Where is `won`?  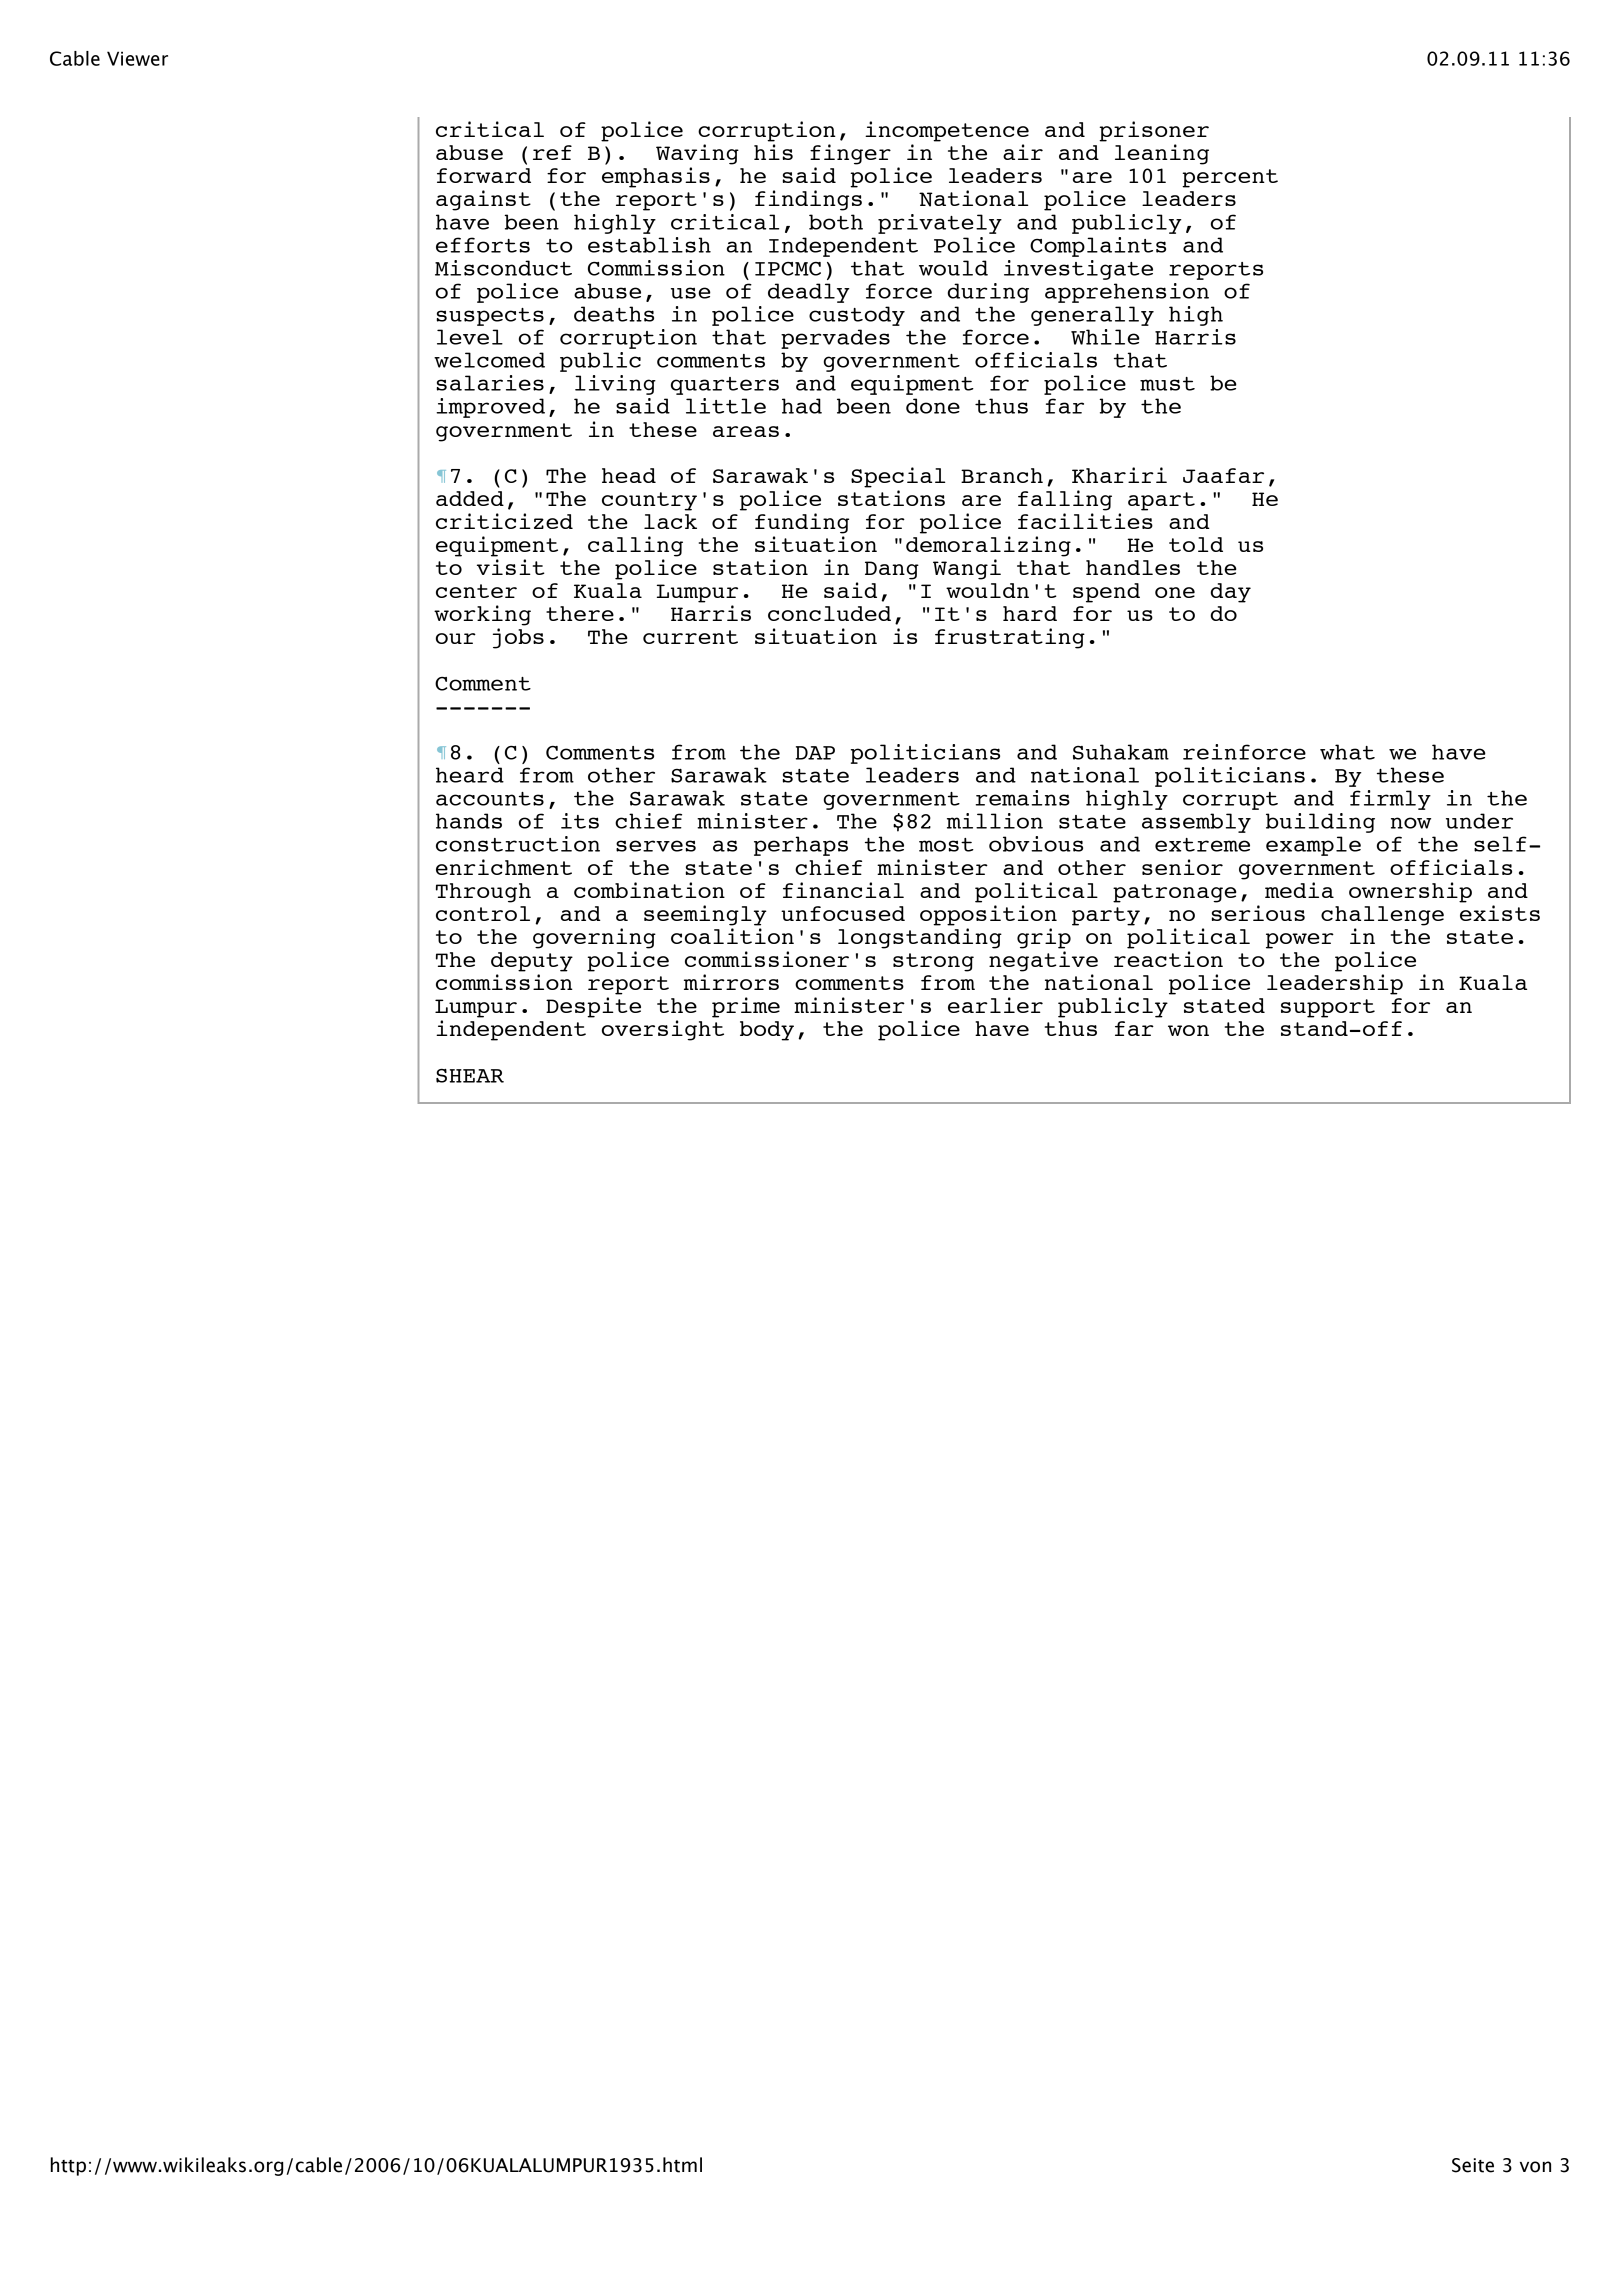 won is located at coordinates (1188, 1030).
